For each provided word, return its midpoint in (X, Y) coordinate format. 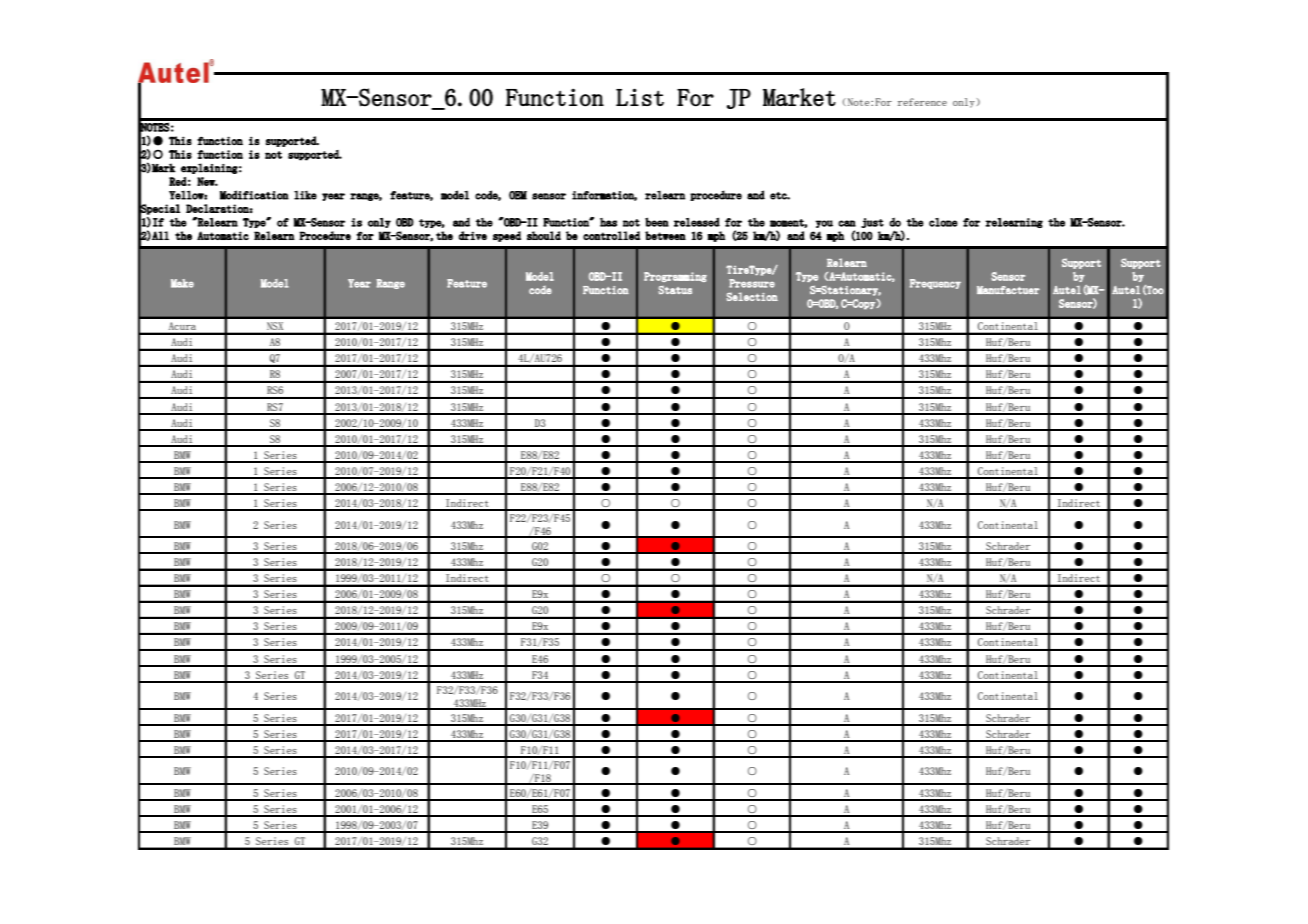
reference (922, 102)
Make (182, 283)
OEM (518, 195)
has (608, 222)
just (872, 223)
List (640, 97)
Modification (254, 195)
